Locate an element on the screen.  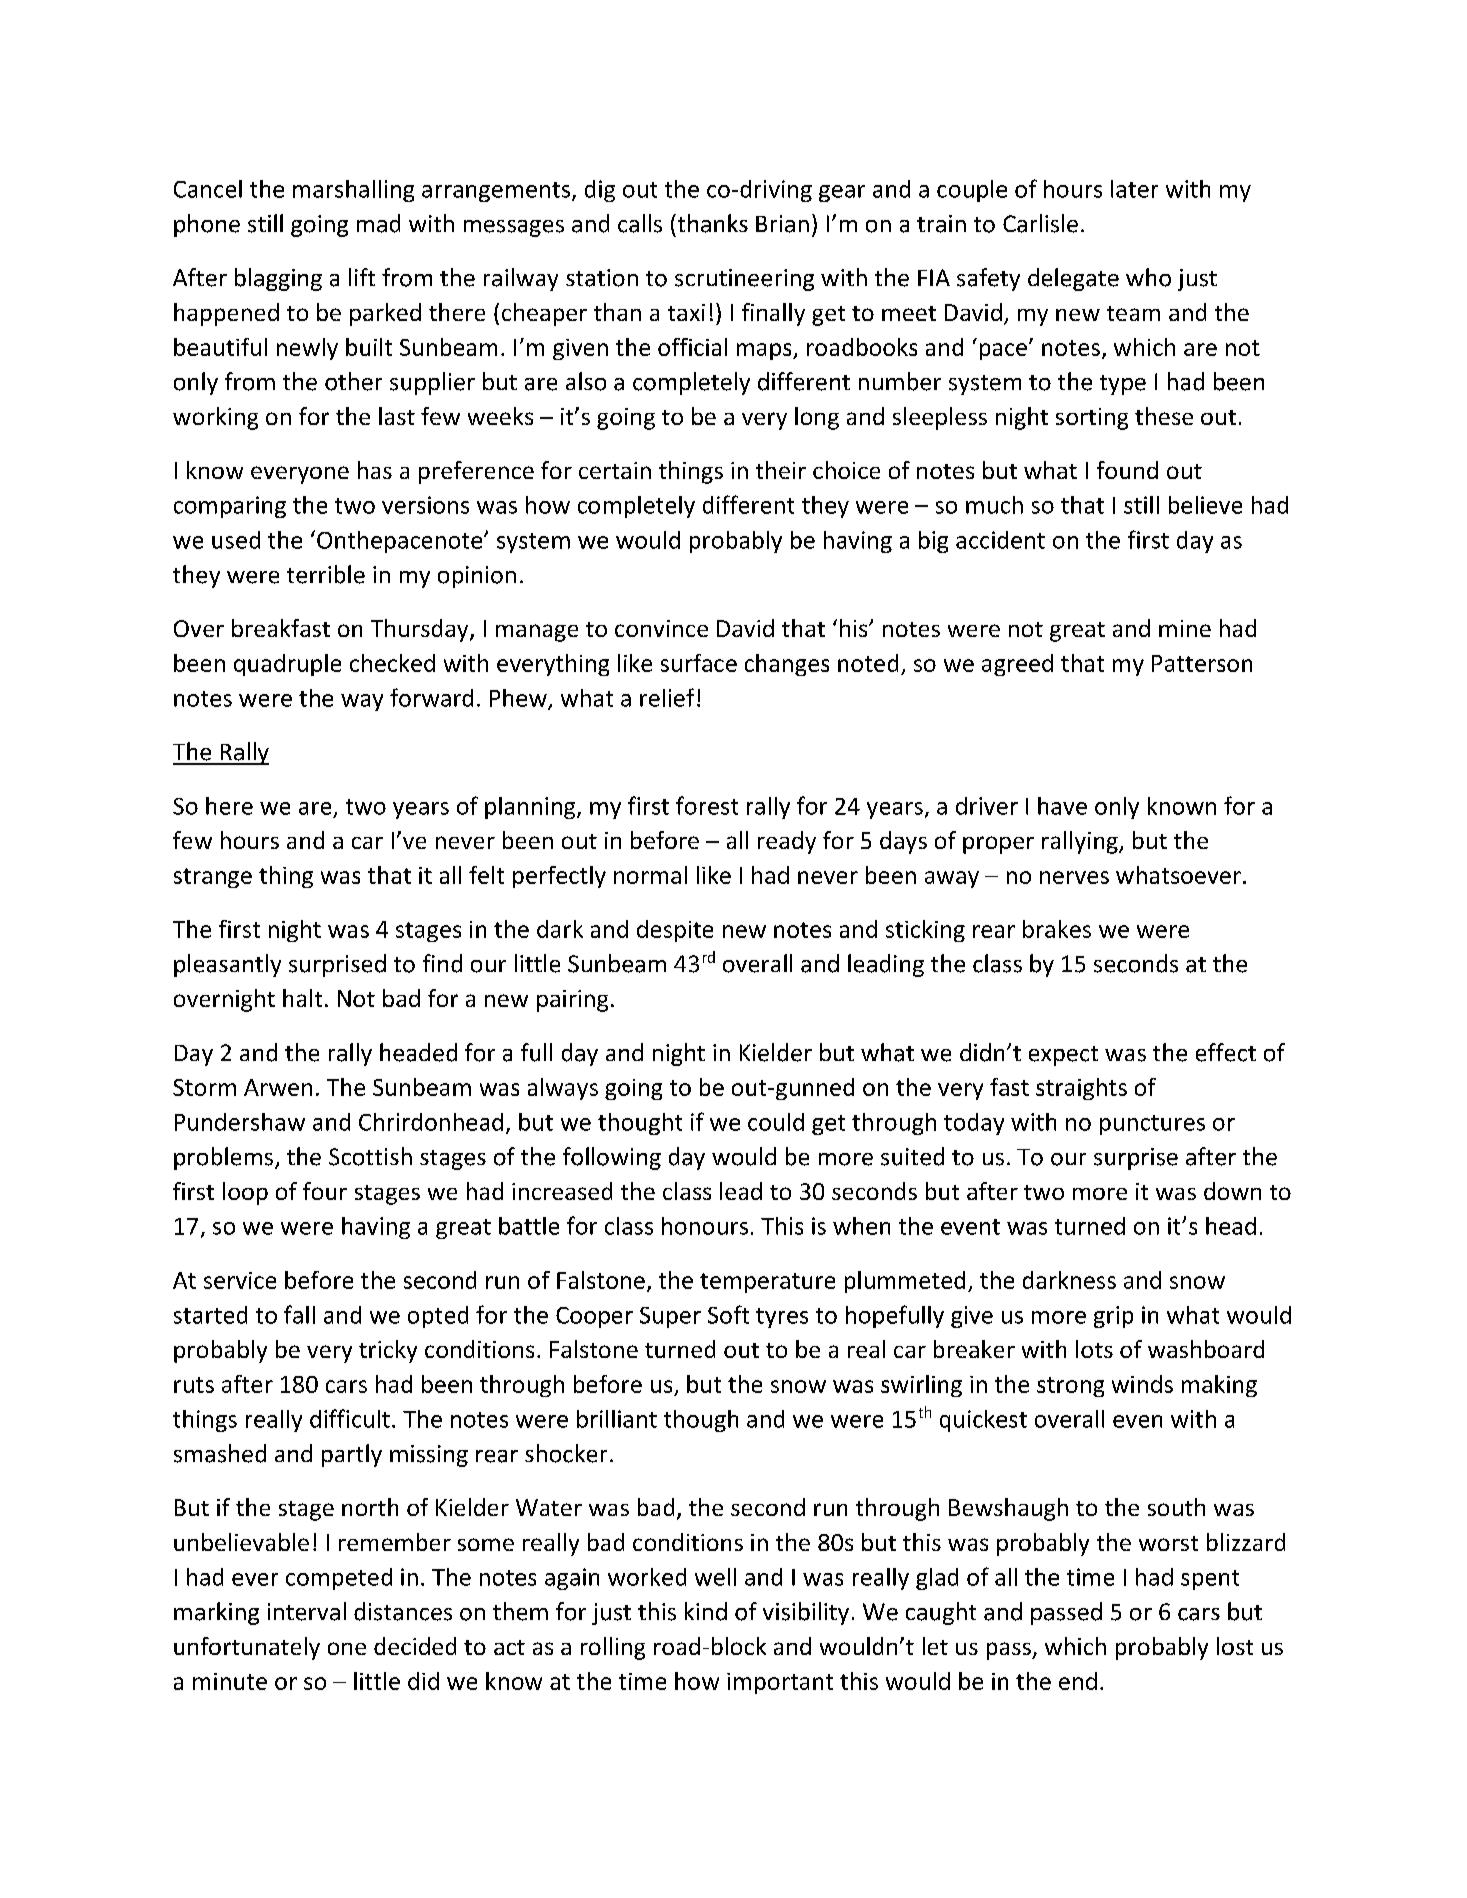
mad is located at coordinates (378, 223).
